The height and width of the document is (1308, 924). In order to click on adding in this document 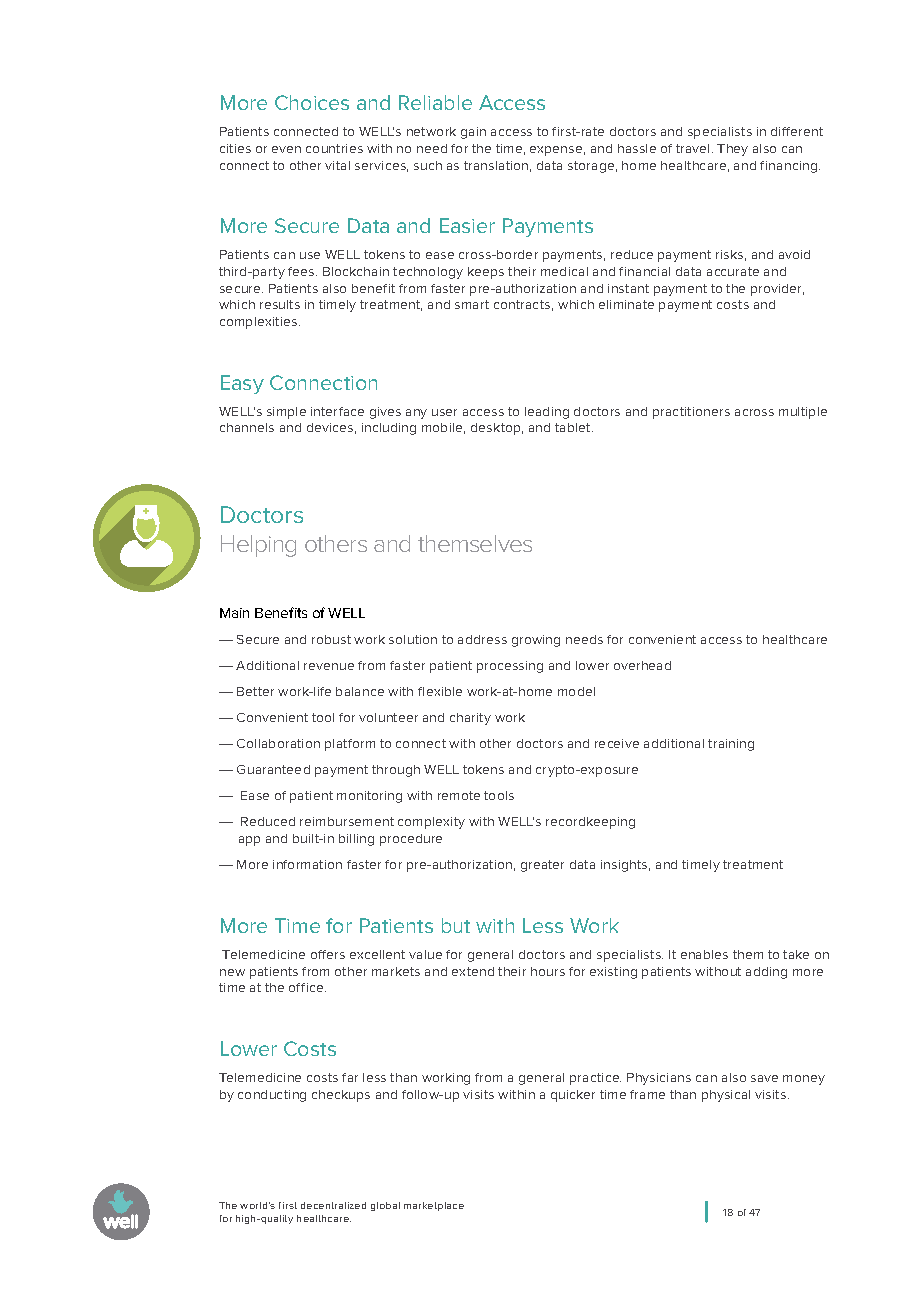, I will do `click(766, 973)`.
